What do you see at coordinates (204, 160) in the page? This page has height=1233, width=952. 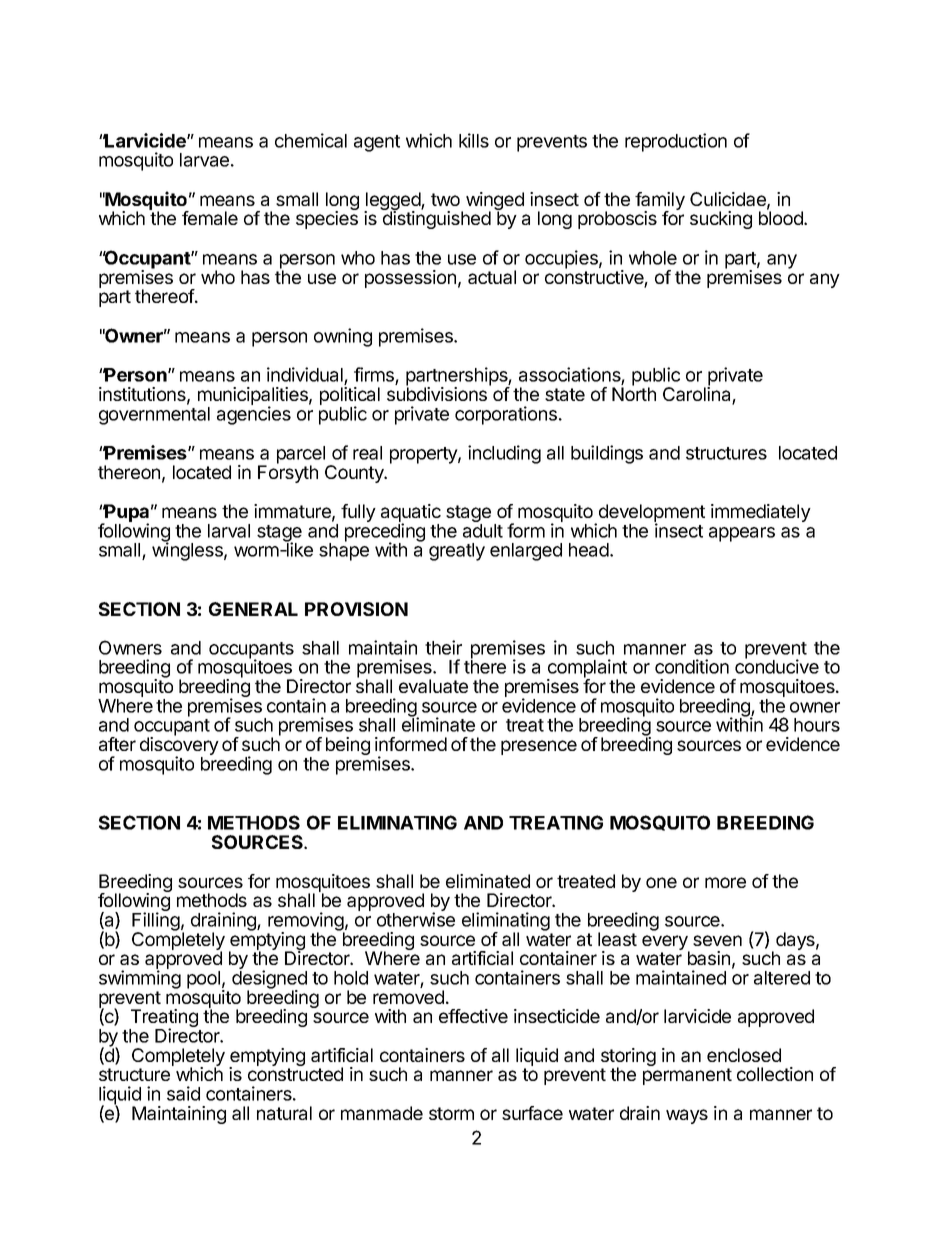 I see `larvae` at bounding box center [204, 160].
